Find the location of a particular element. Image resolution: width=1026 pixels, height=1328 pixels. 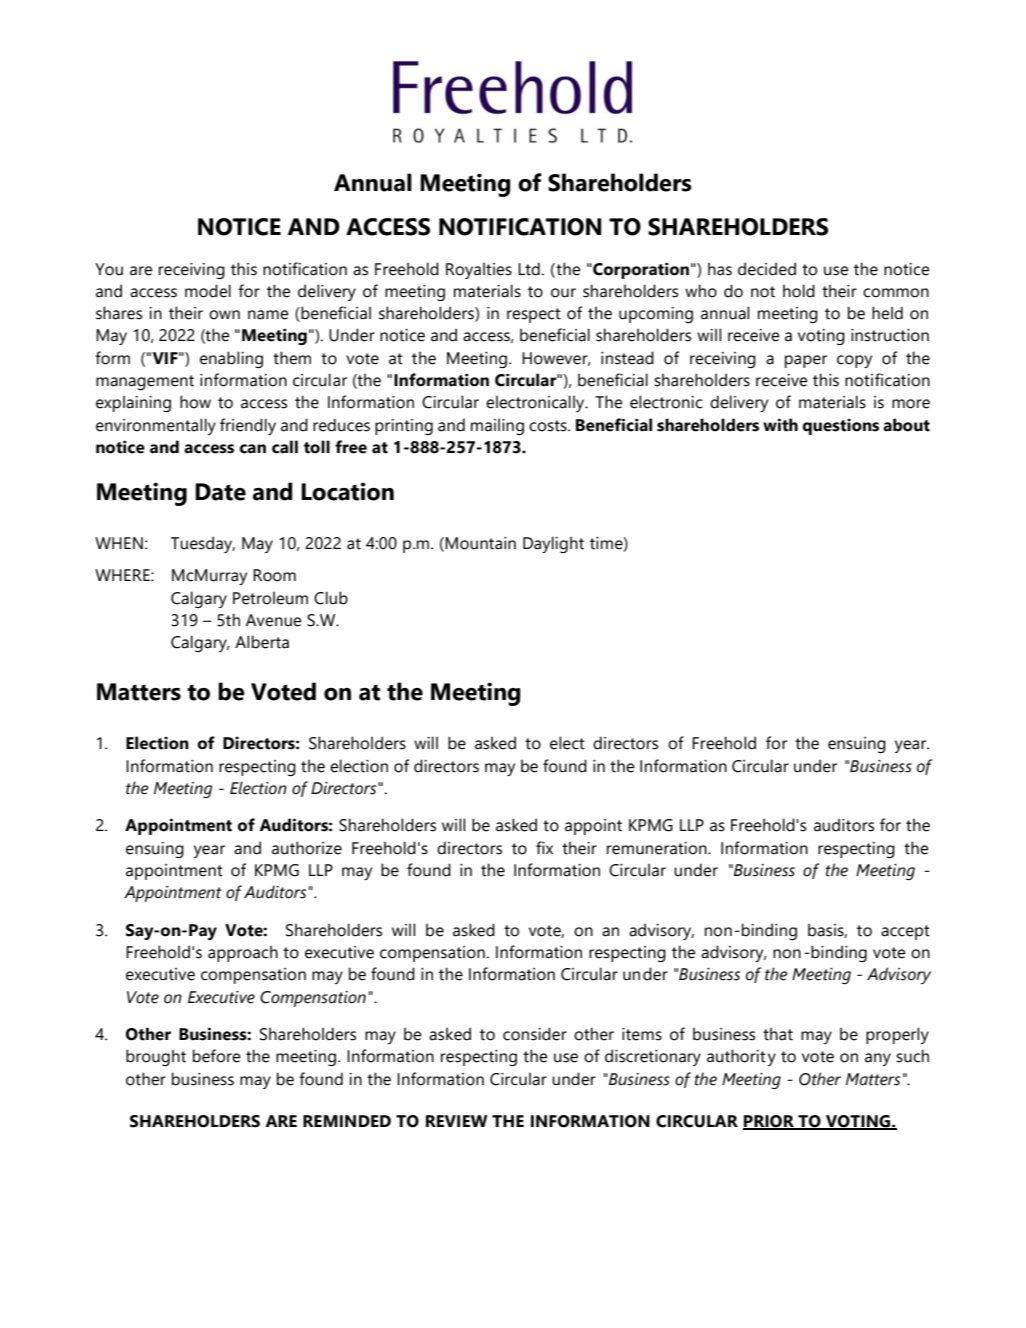

before is located at coordinates (216, 1056).
